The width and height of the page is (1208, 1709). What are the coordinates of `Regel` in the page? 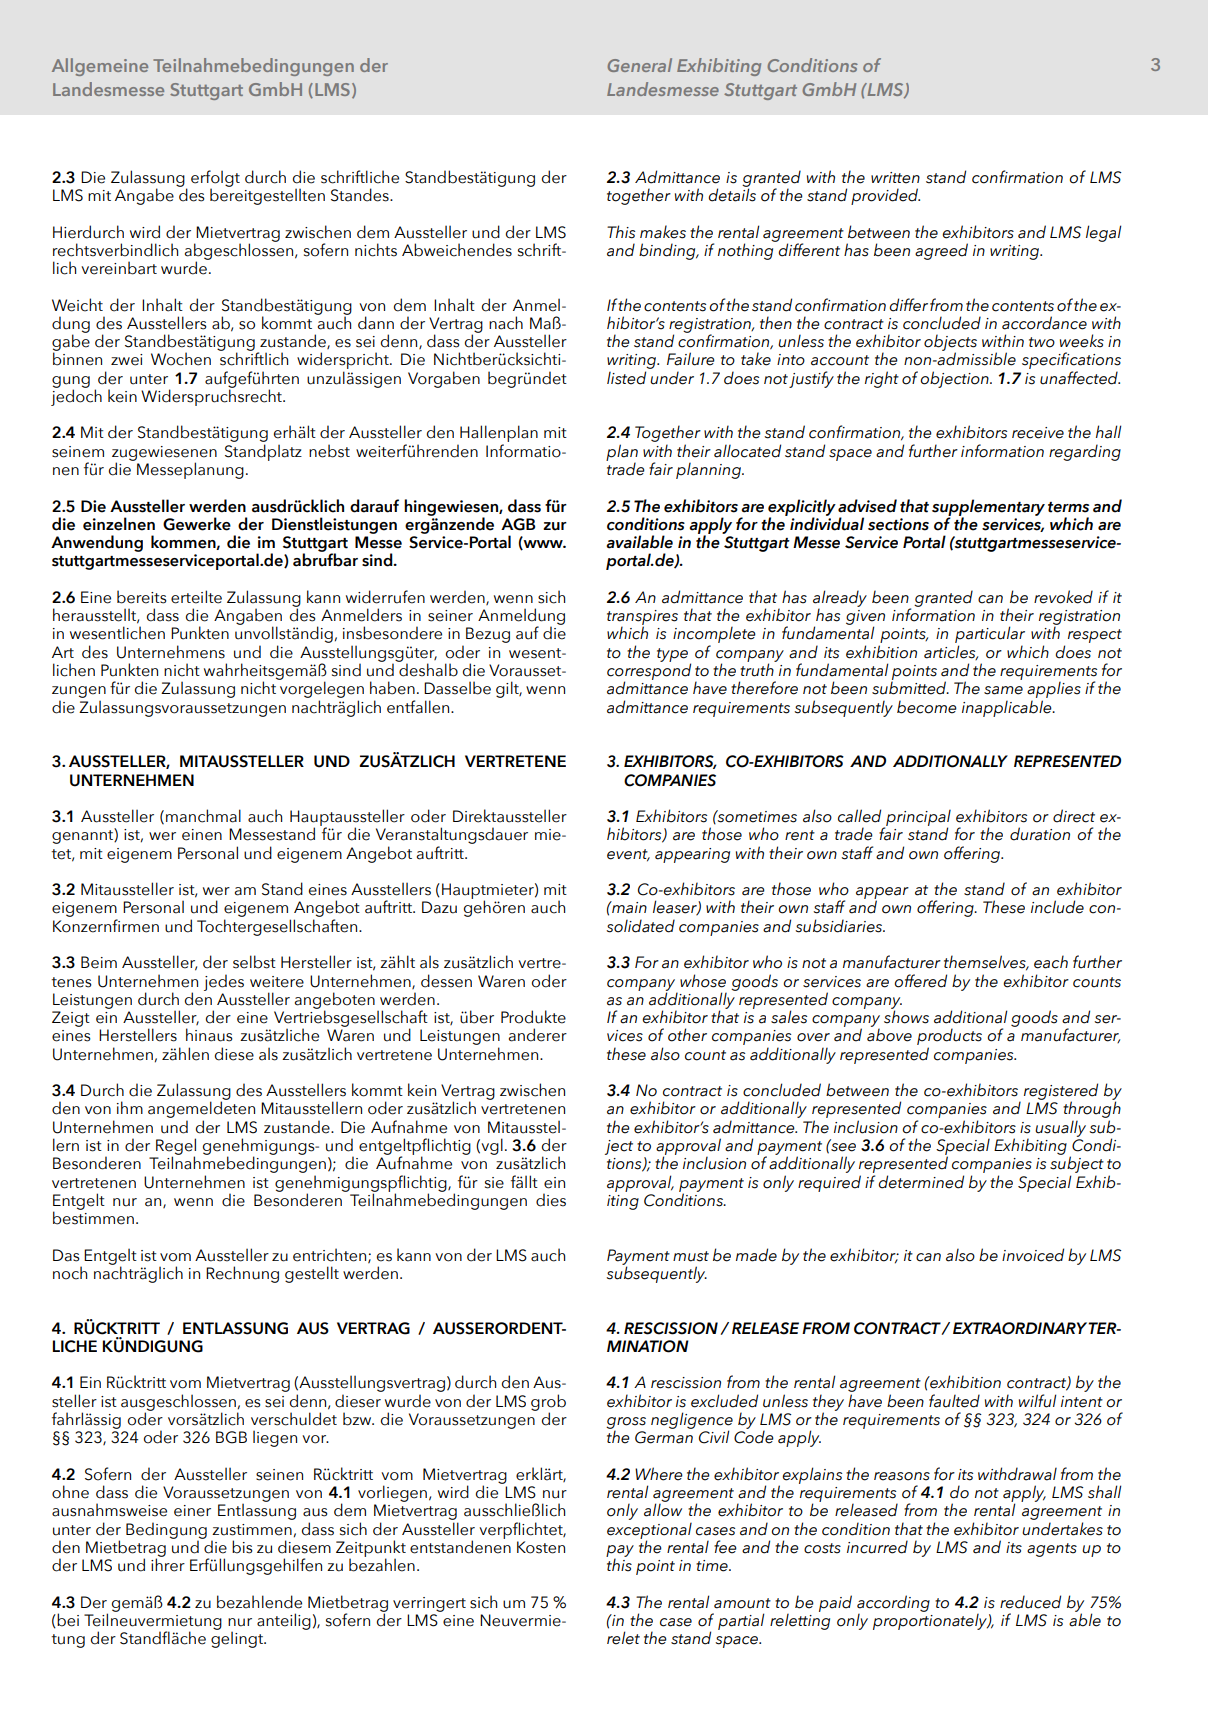 It's located at (176, 1147).
